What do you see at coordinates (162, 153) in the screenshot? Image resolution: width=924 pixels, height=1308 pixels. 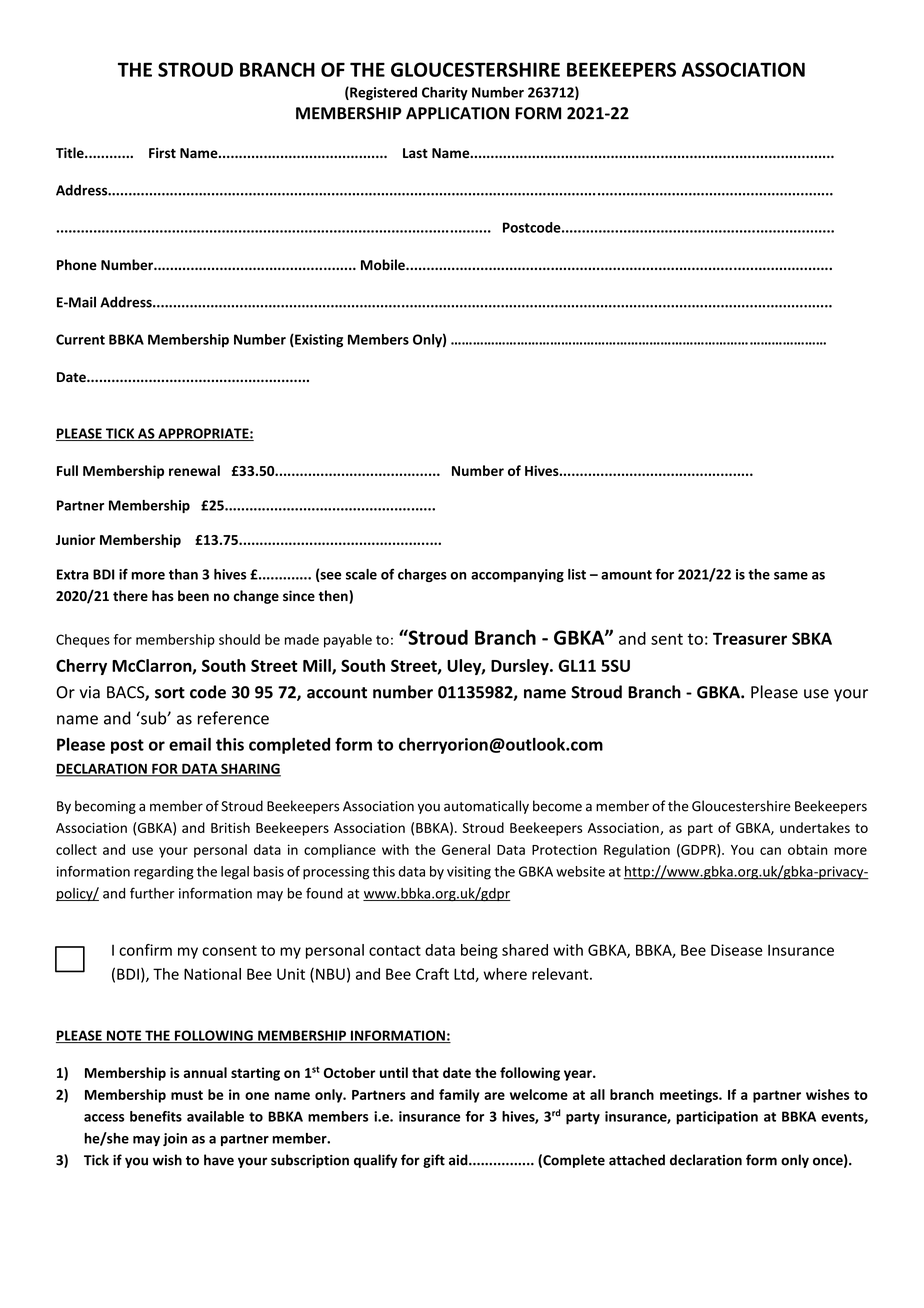 I see `First` at bounding box center [162, 153].
